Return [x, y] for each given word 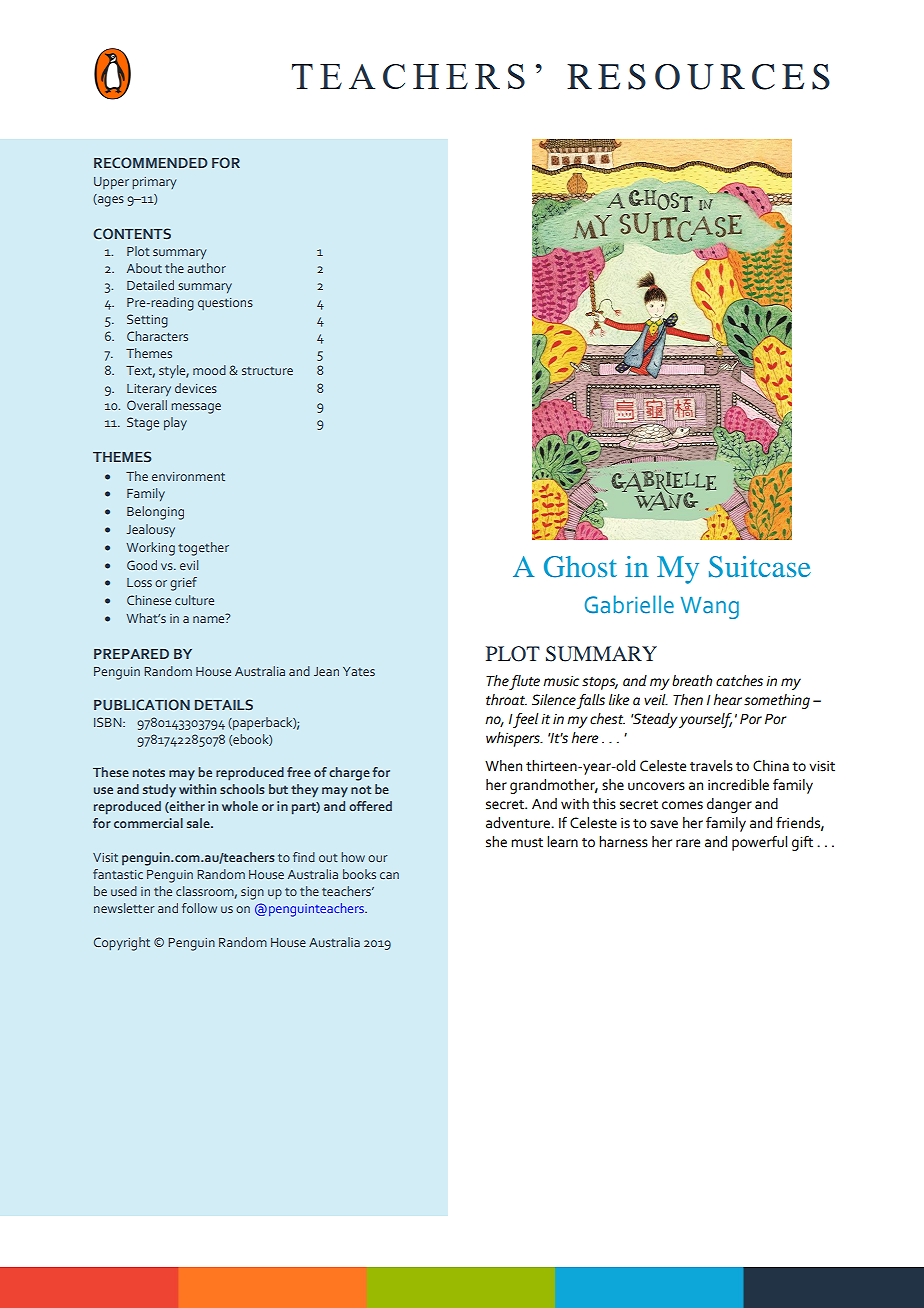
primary [154, 183]
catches [739, 681]
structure [267, 371]
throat [506, 700]
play [175, 423]
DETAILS [224, 704]
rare [688, 843]
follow [199, 908]
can [389, 875]
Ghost [580, 567]
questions [225, 304]
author [206, 268]
